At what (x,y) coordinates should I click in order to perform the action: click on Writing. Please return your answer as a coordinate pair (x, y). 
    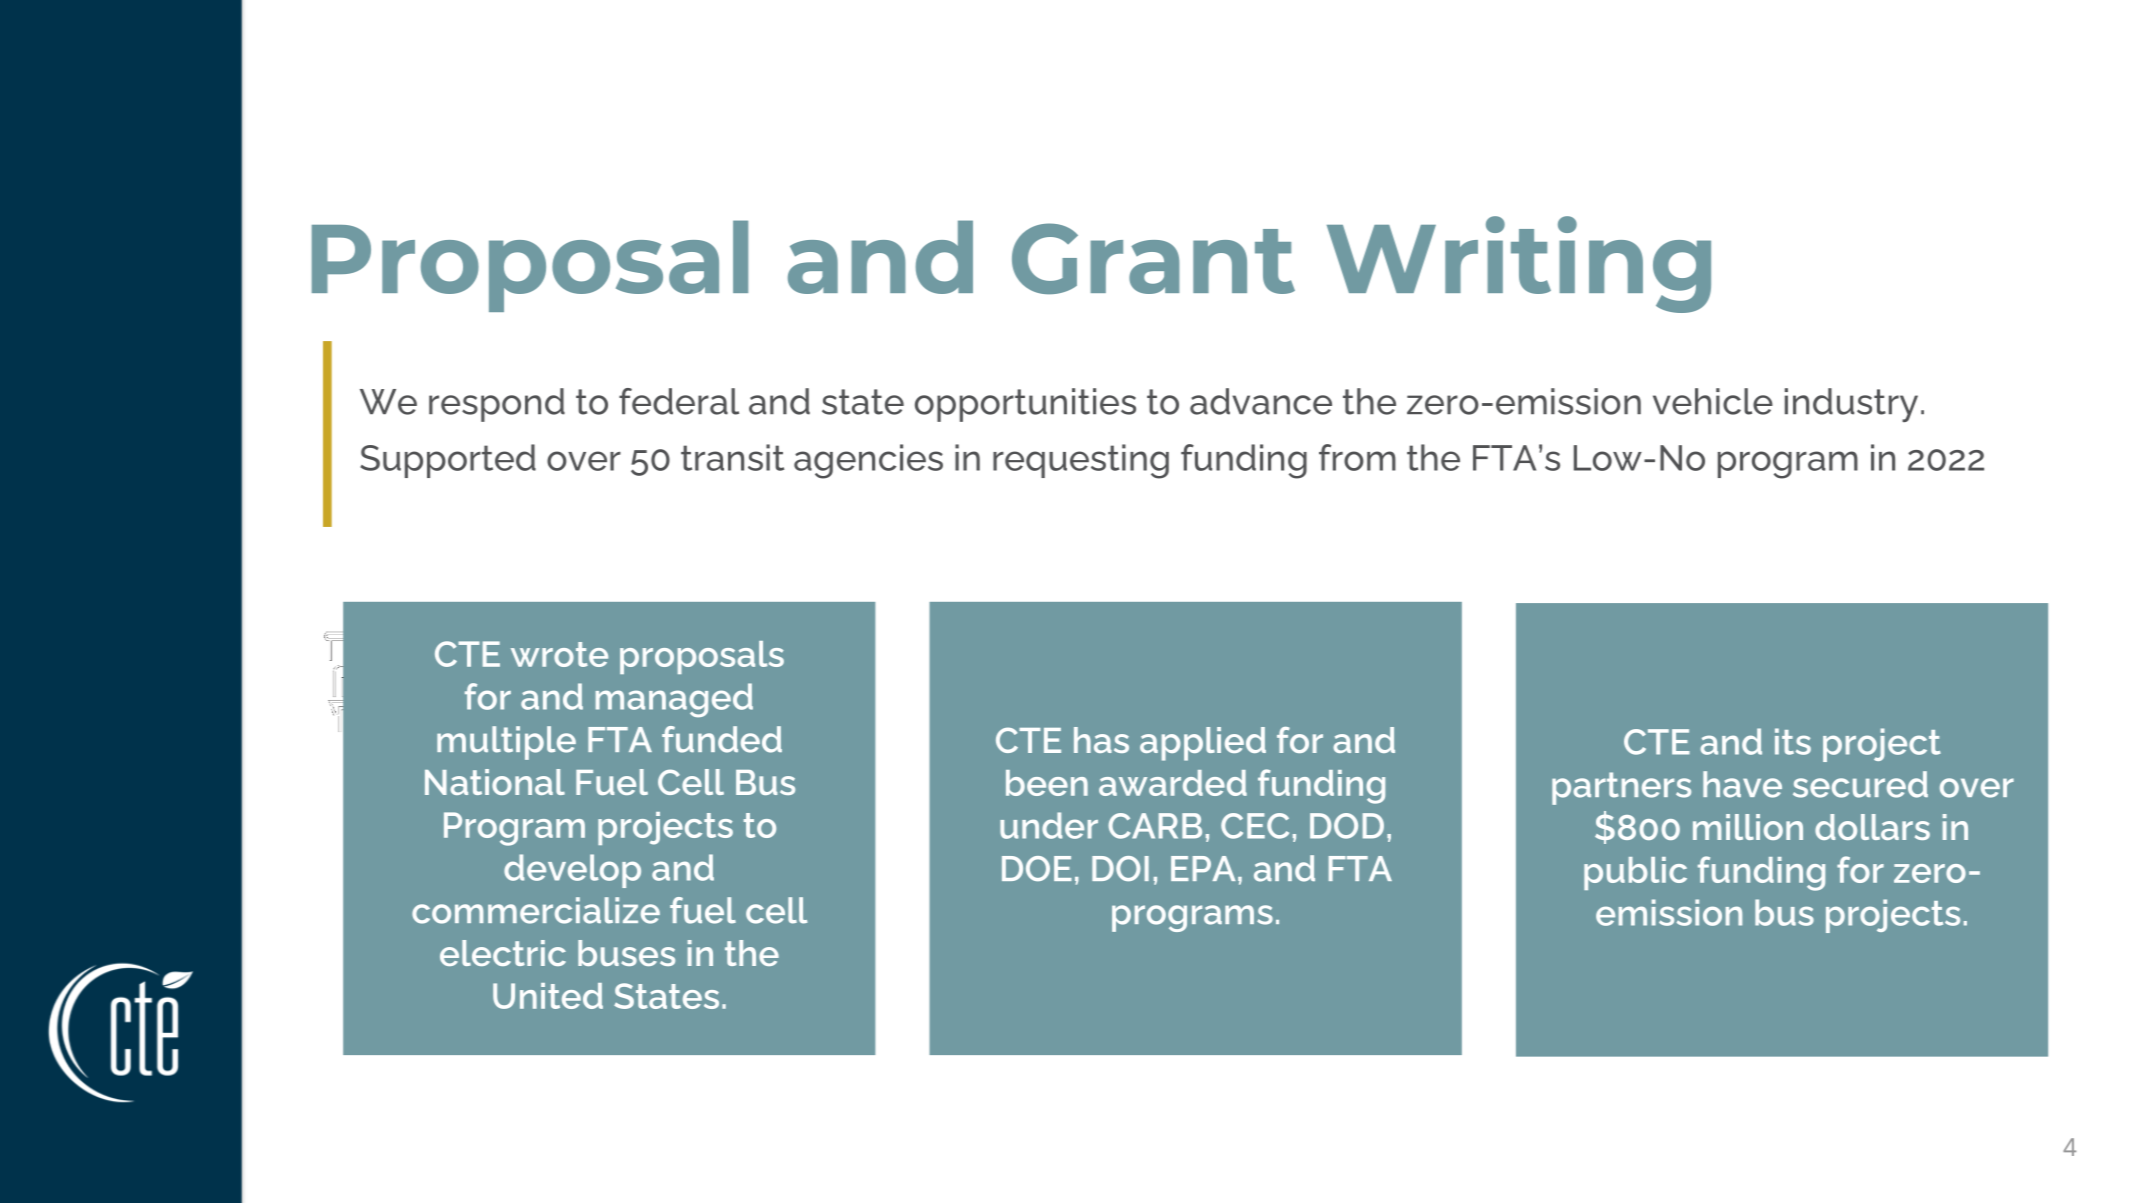
    Looking at the image, I should click on (1519, 264).
